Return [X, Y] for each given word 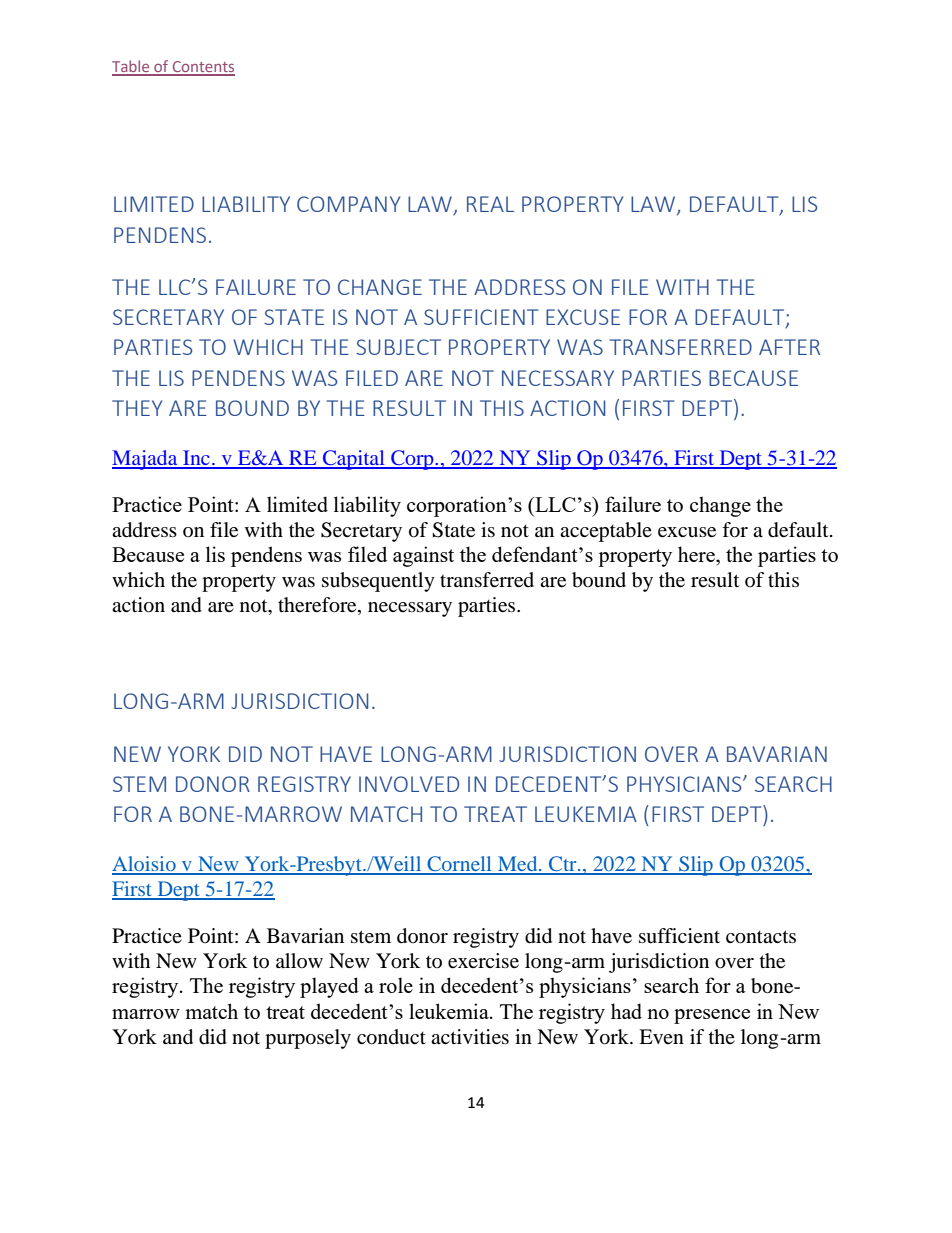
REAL [490, 204]
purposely [308, 1039]
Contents [202, 68]
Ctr [563, 865]
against [423, 556]
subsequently [378, 582]
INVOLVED [409, 784]
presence [712, 1016]
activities [470, 1037]
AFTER [789, 347]
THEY [137, 408]
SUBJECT [398, 347]
